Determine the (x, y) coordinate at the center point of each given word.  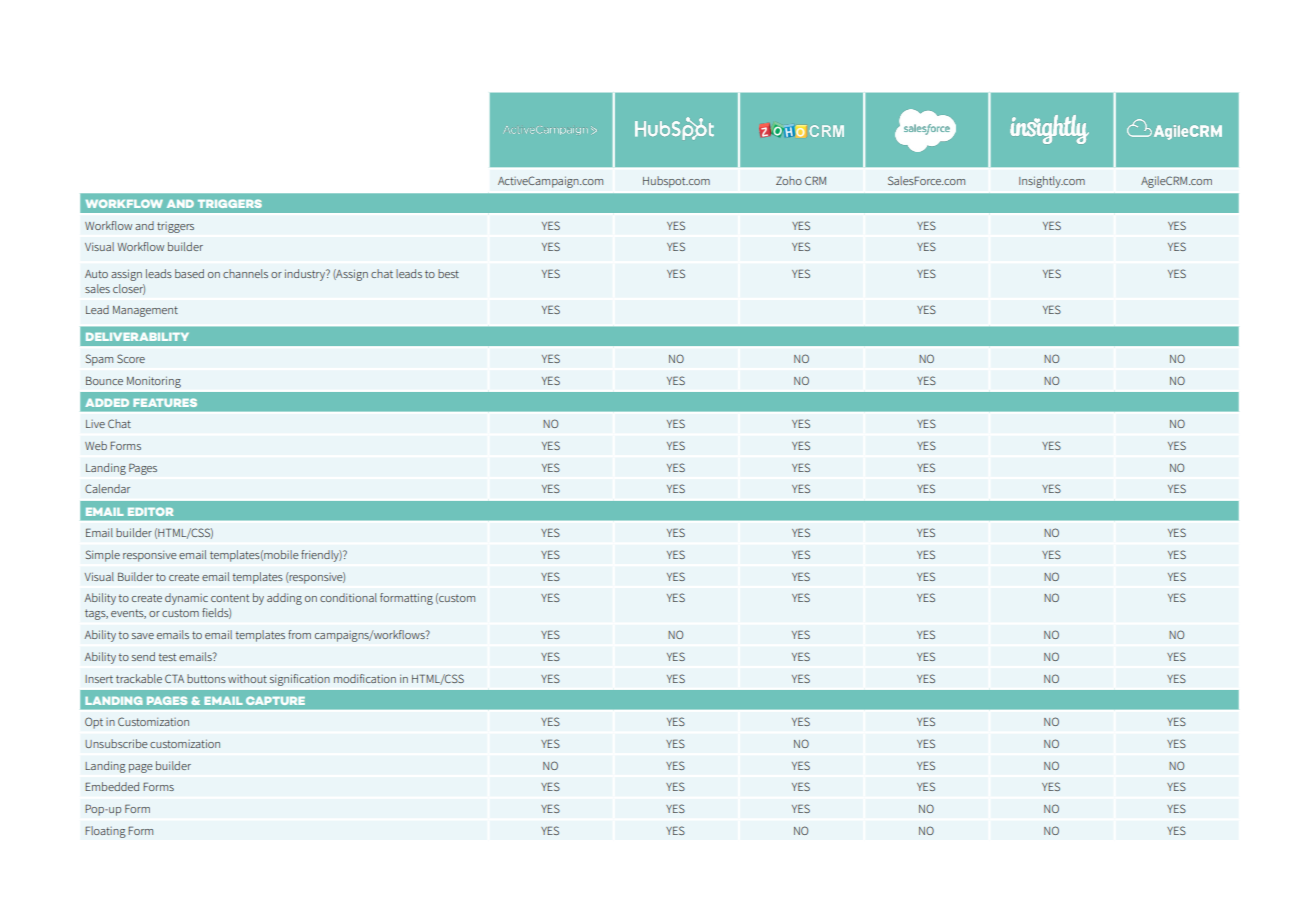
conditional (348, 597)
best (448, 273)
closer (129, 289)
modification (365, 678)
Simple (103, 556)
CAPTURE (275, 700)
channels (245, 273)
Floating (105, 832)
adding (284, 599)
